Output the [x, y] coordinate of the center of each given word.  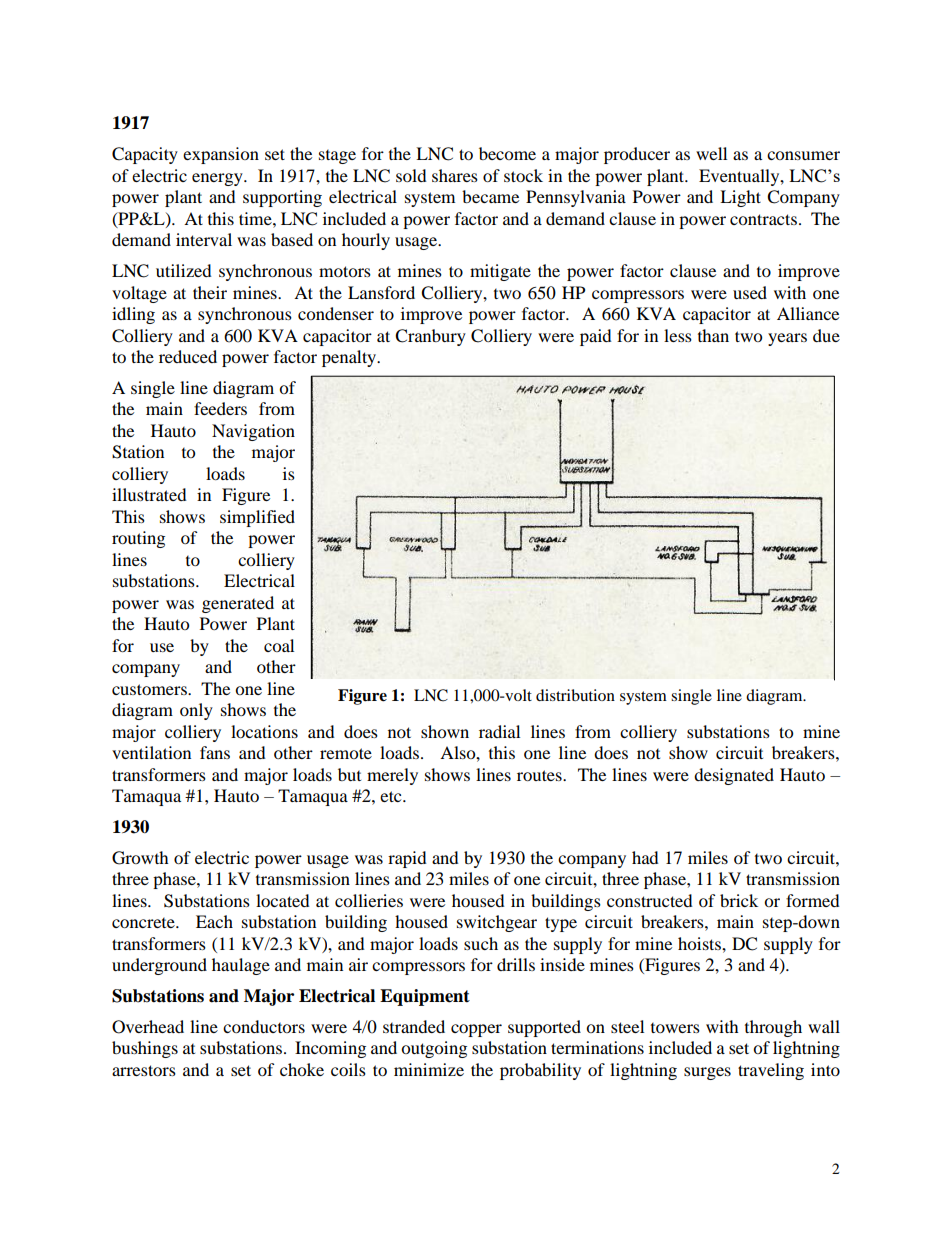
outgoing [434, 1049]
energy [218, 179]
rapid [407, 859]
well [711, 153]
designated [734, 776]
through [773, 1028]
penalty [350, 358]
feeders [220, 408]
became [490, 196]
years [787, 339]
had [645, 857]
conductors [264, 1026]
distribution [575, 695]
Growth [140, 858]
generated [238, 604]
